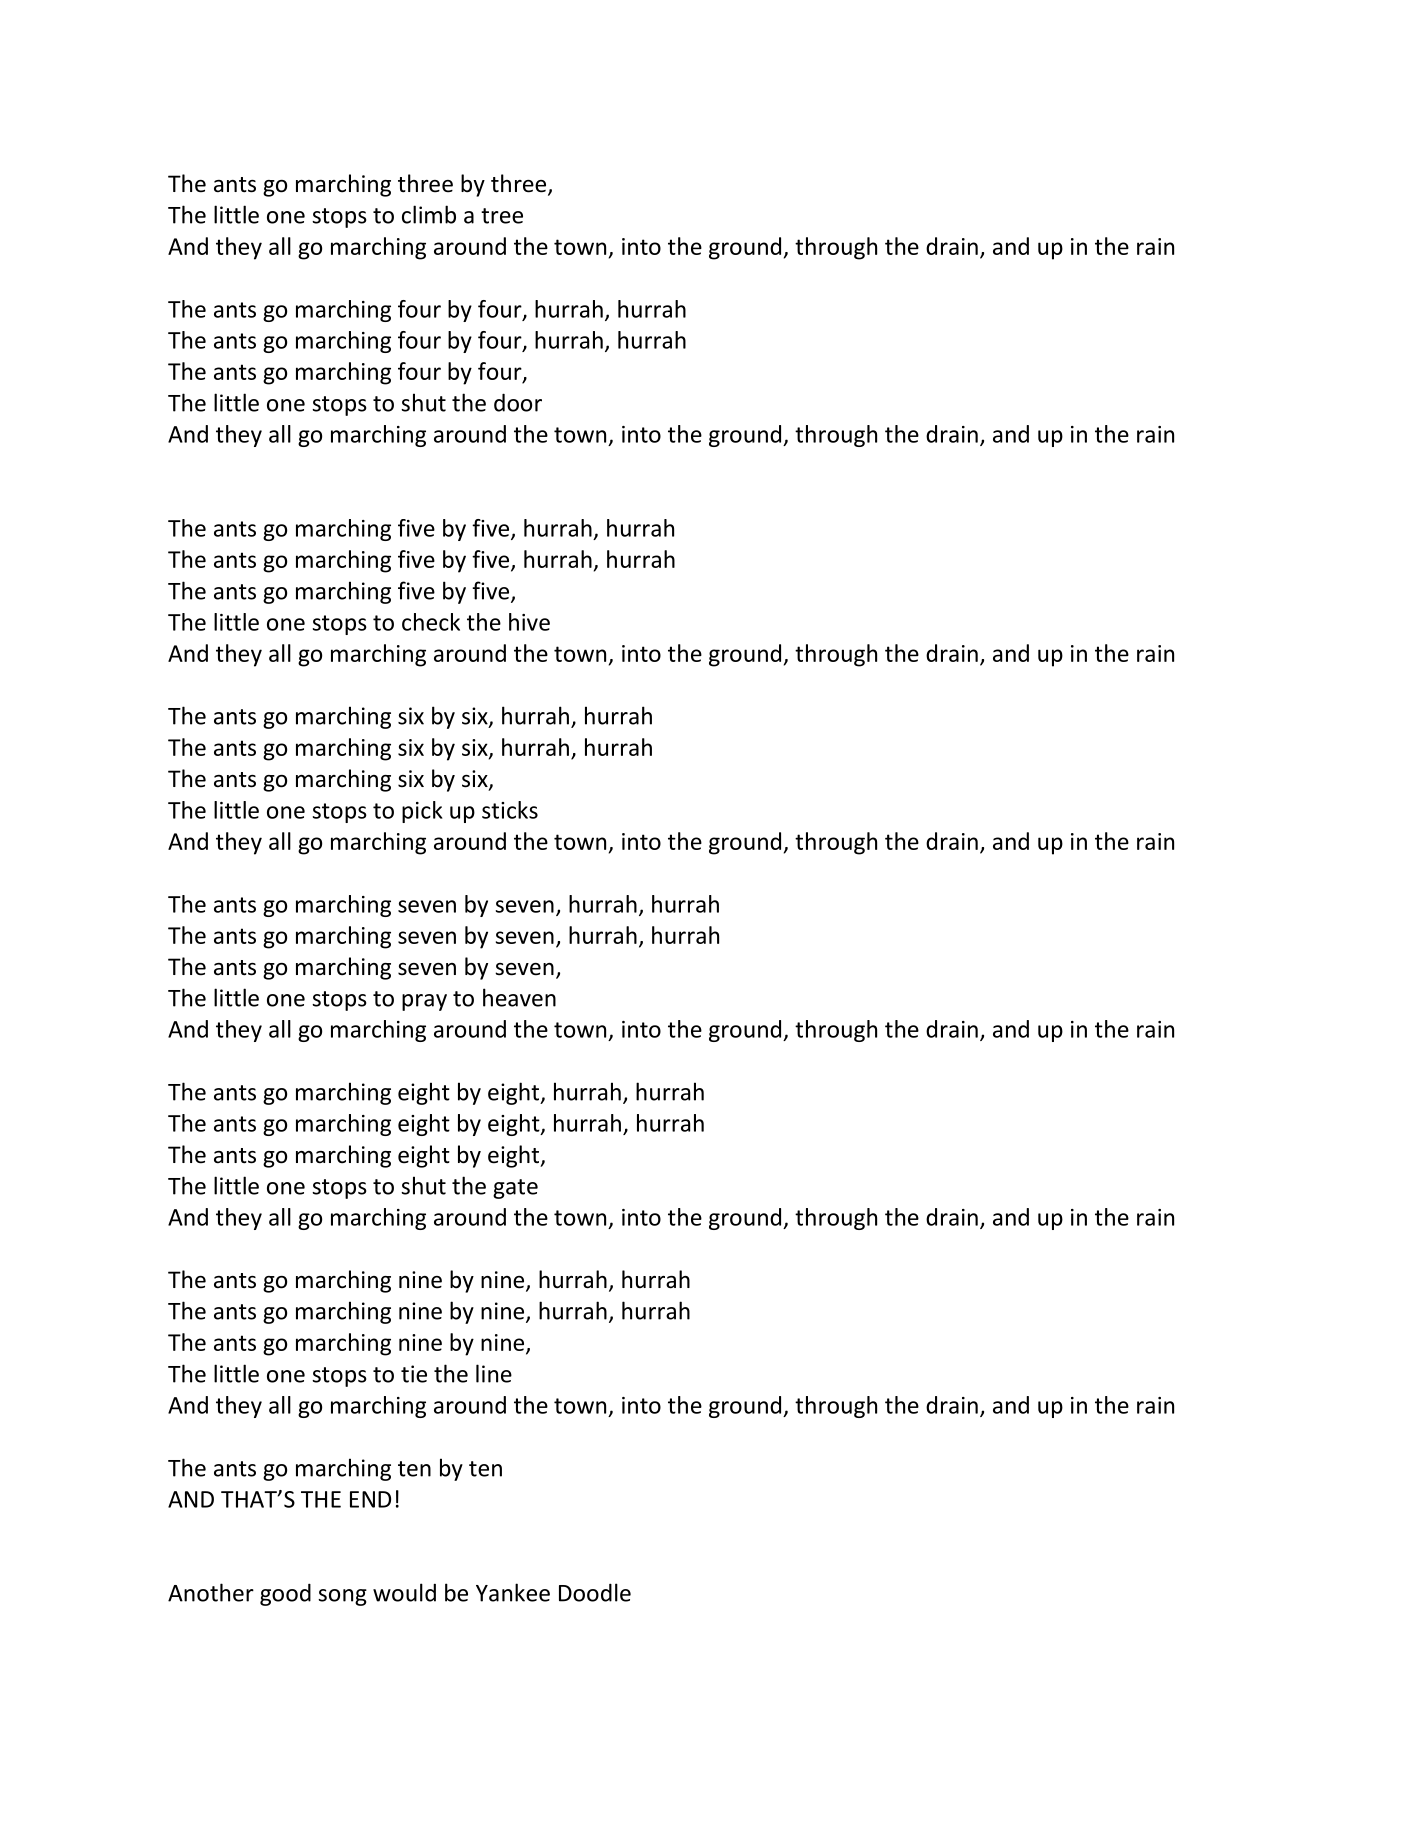 This screenshot has height=1847, width=1427. I want to click on pick, so click(422, 812).
